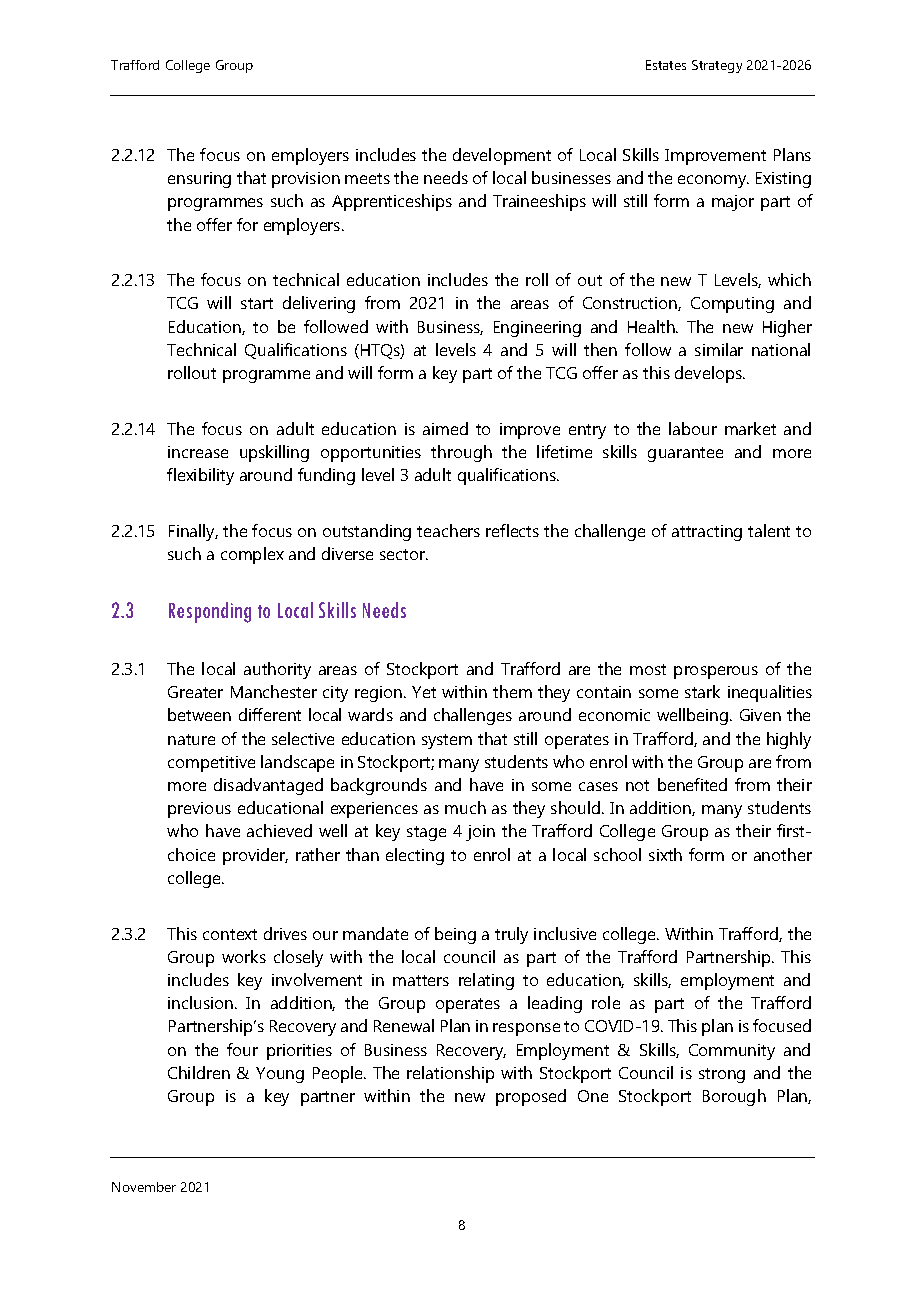  Describe the element at coordinates (199, 180) in the page. I see `ensuring` at that location.
